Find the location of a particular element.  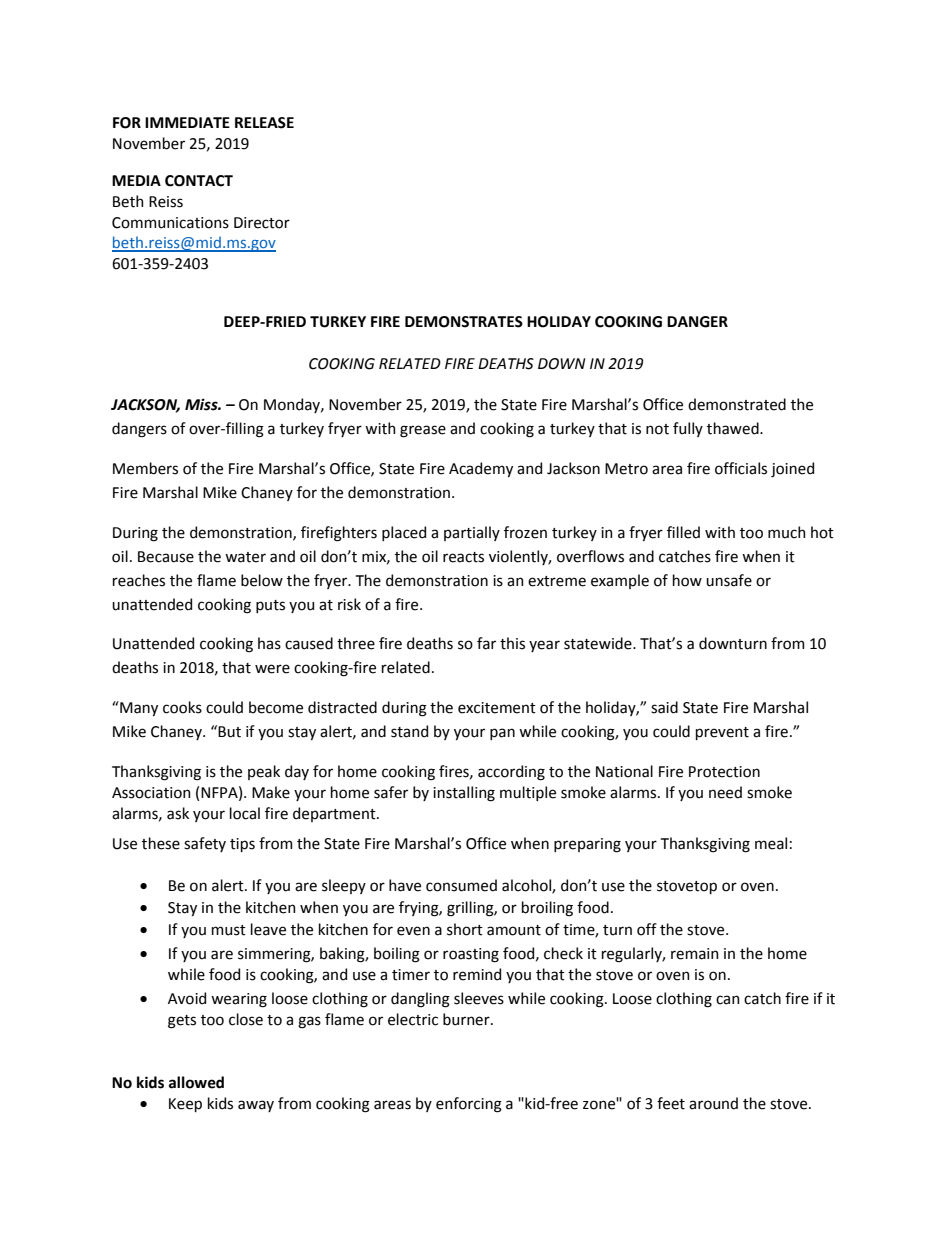

RELEASE is located at coordinates (264, 123).
